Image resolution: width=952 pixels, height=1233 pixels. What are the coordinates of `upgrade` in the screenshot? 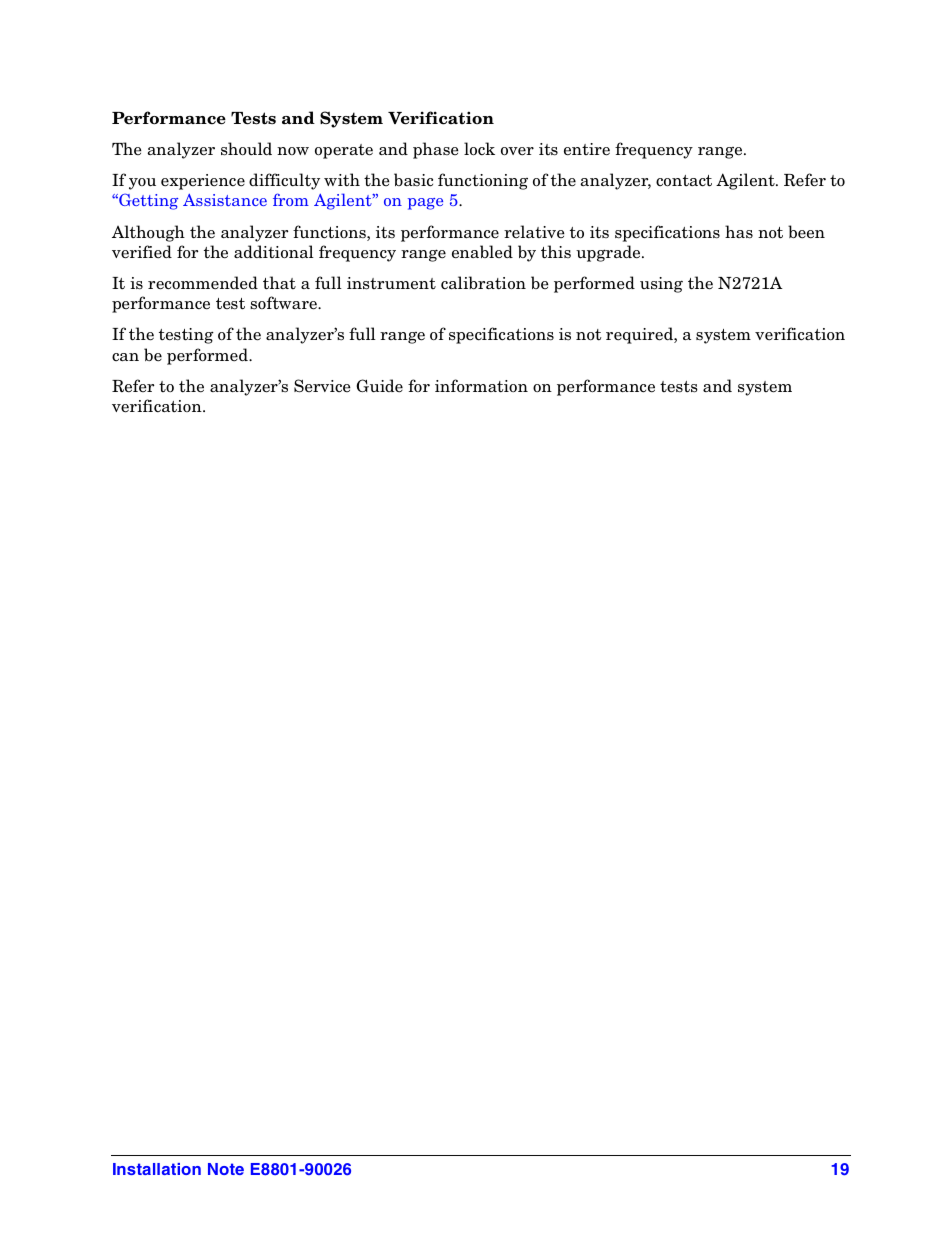 It's located at (609, 253).
